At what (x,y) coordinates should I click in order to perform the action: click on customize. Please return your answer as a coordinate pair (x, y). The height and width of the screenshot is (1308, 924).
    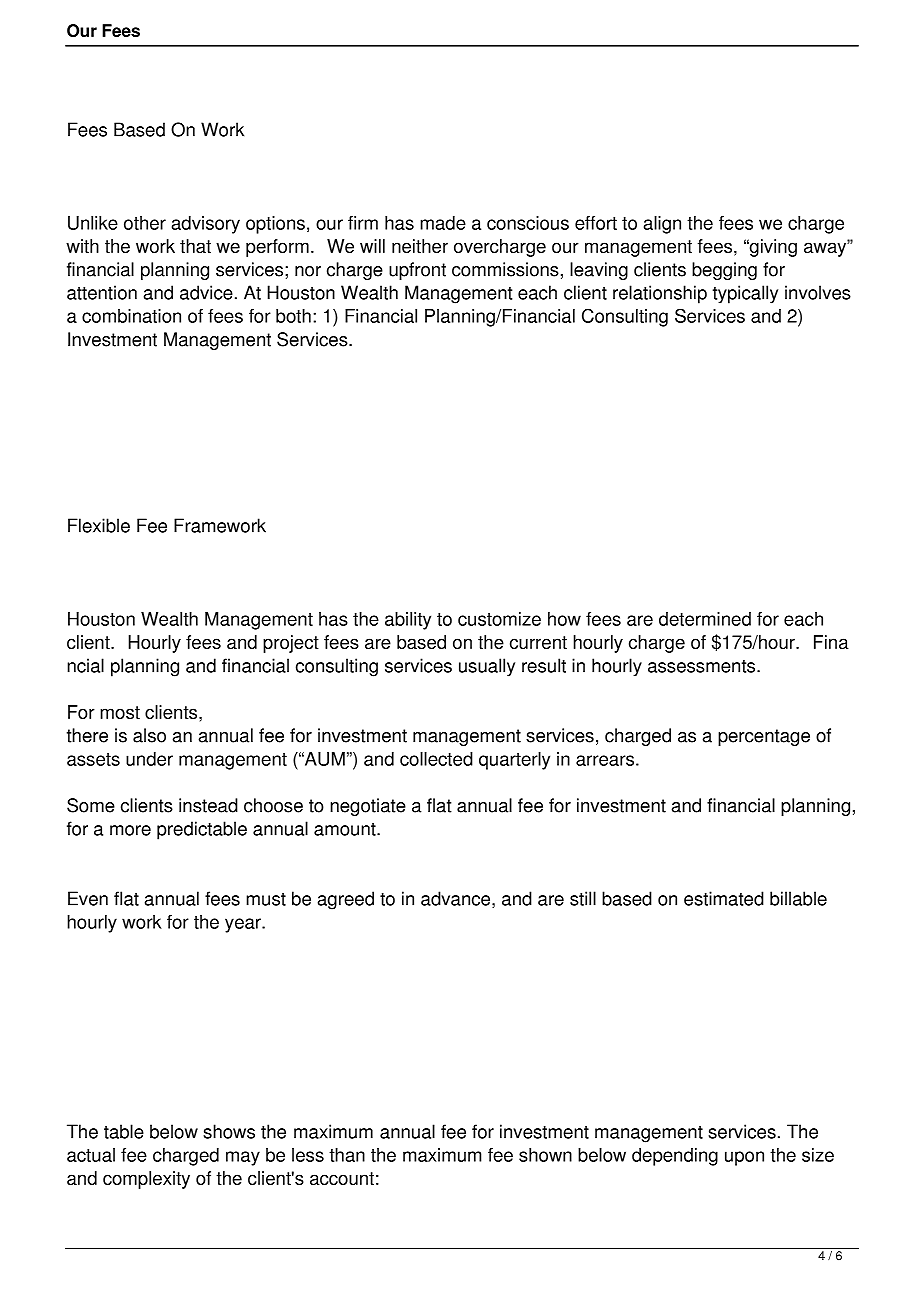
    Looking at the image, I should click on (499, 619).
